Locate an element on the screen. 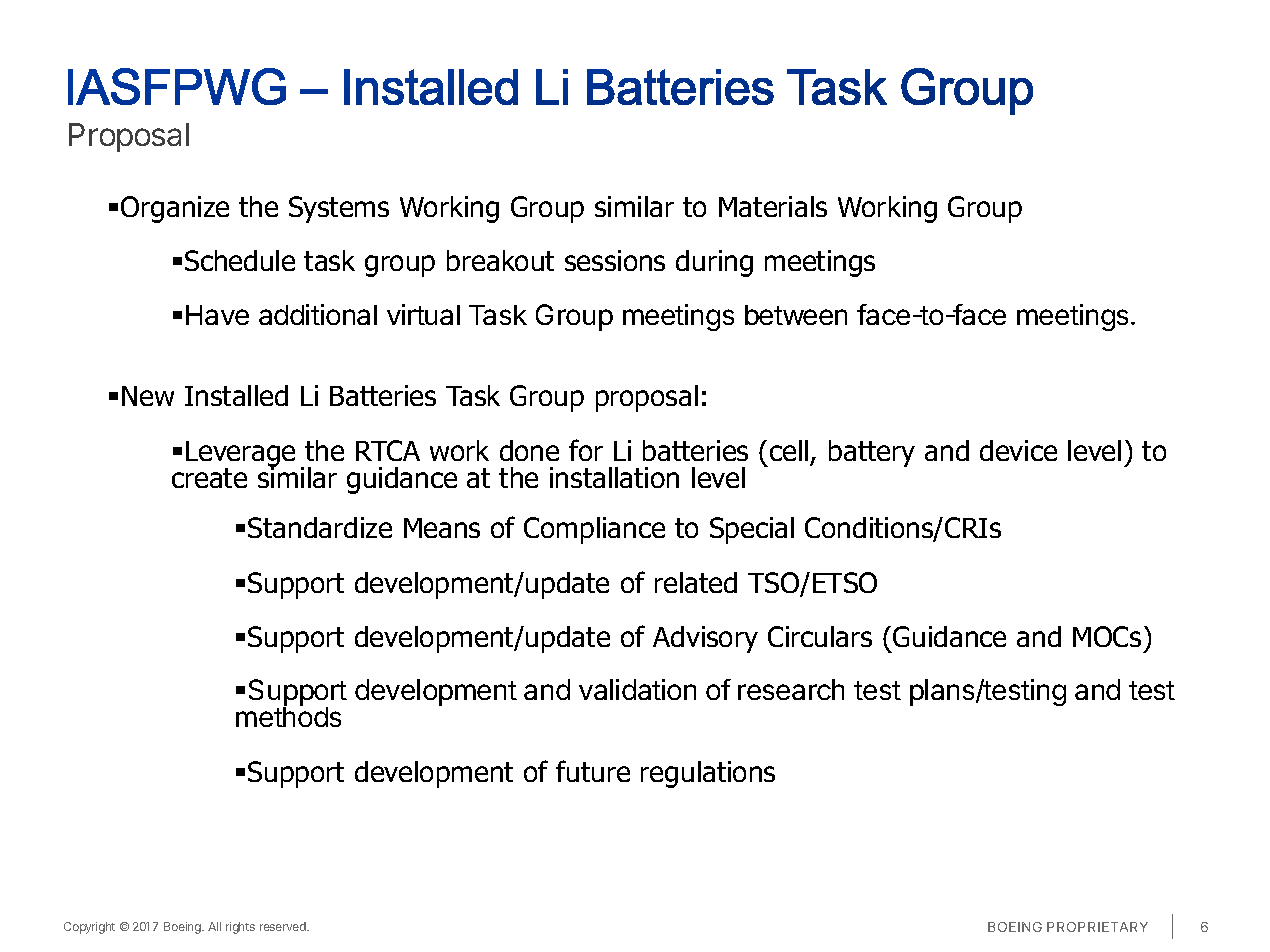  sessions is located at coordinates (615, 260).
